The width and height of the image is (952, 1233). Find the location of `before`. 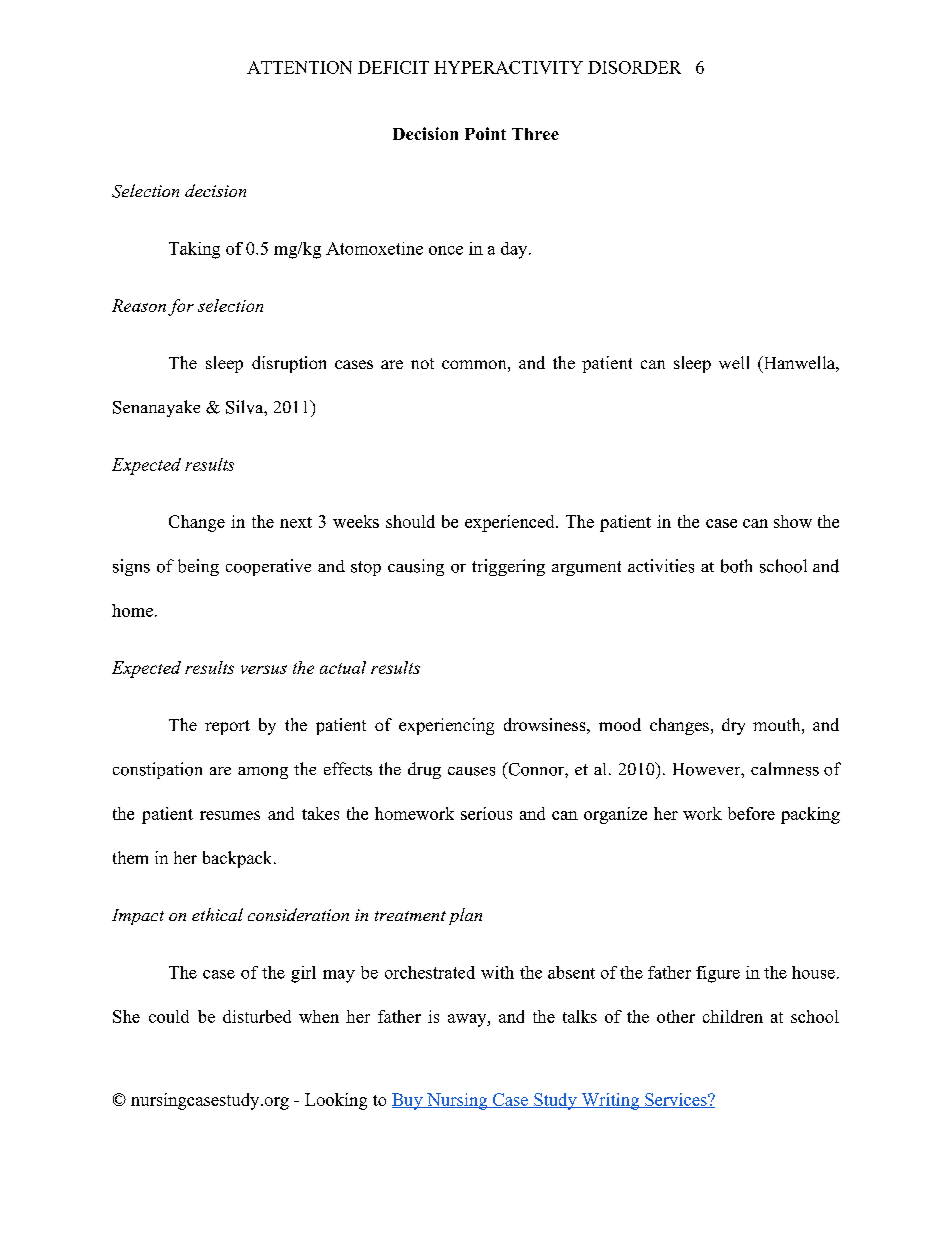

before is located at coordinates (751, 813).
